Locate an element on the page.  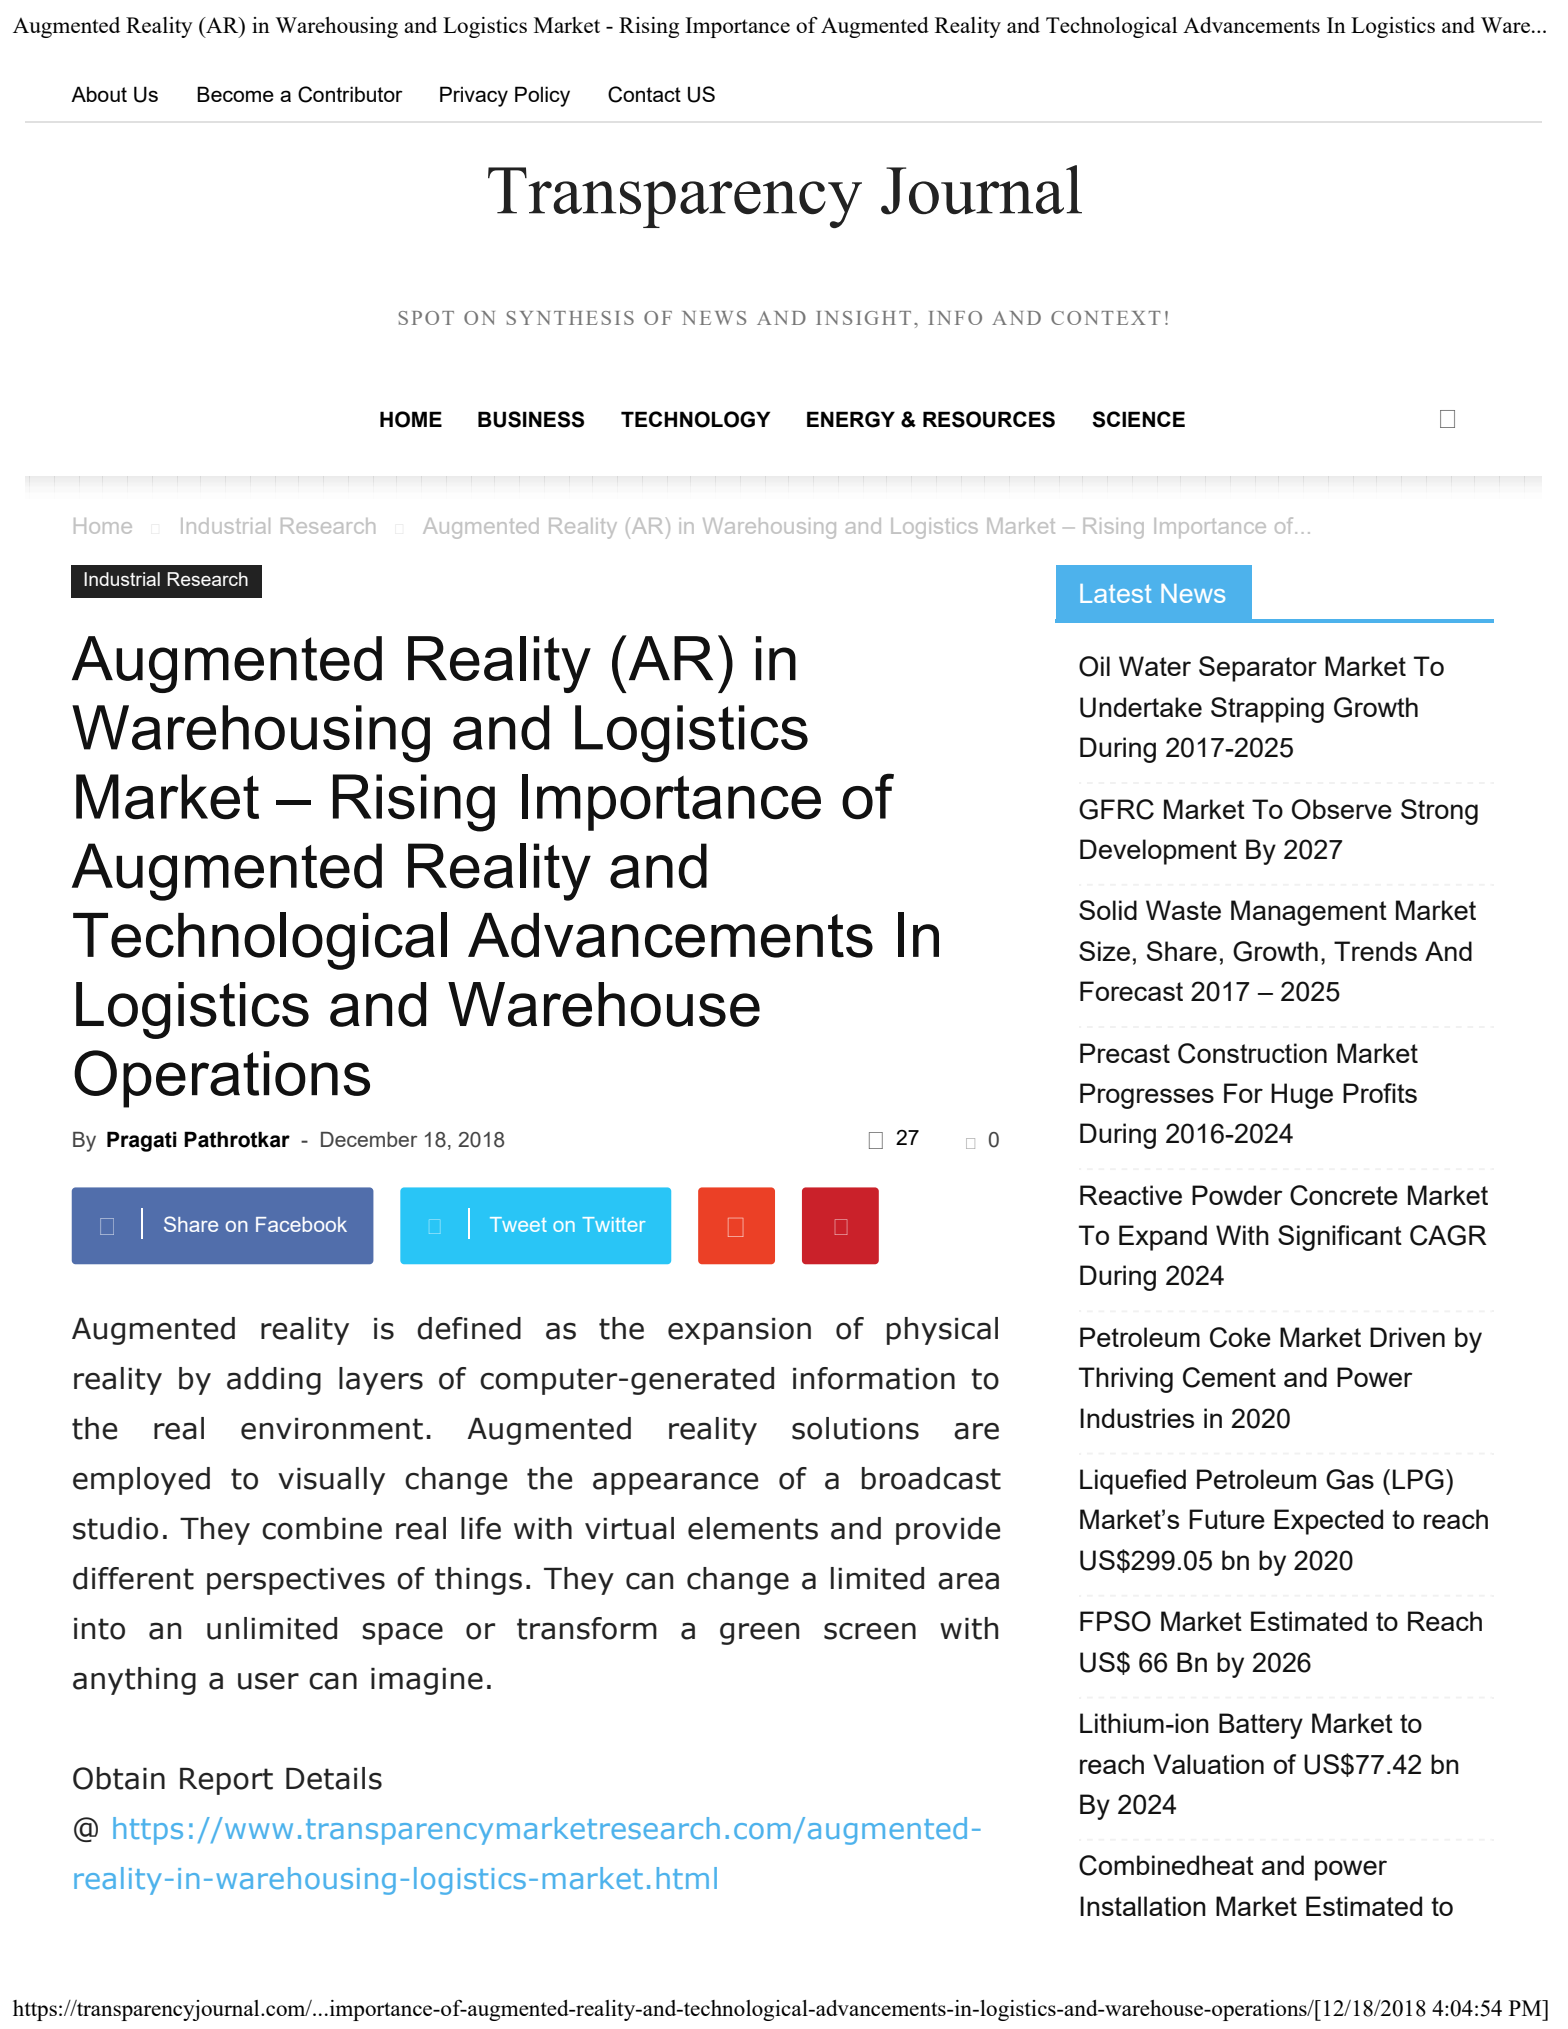
Gas is located at coordinates (1350, 1479).
